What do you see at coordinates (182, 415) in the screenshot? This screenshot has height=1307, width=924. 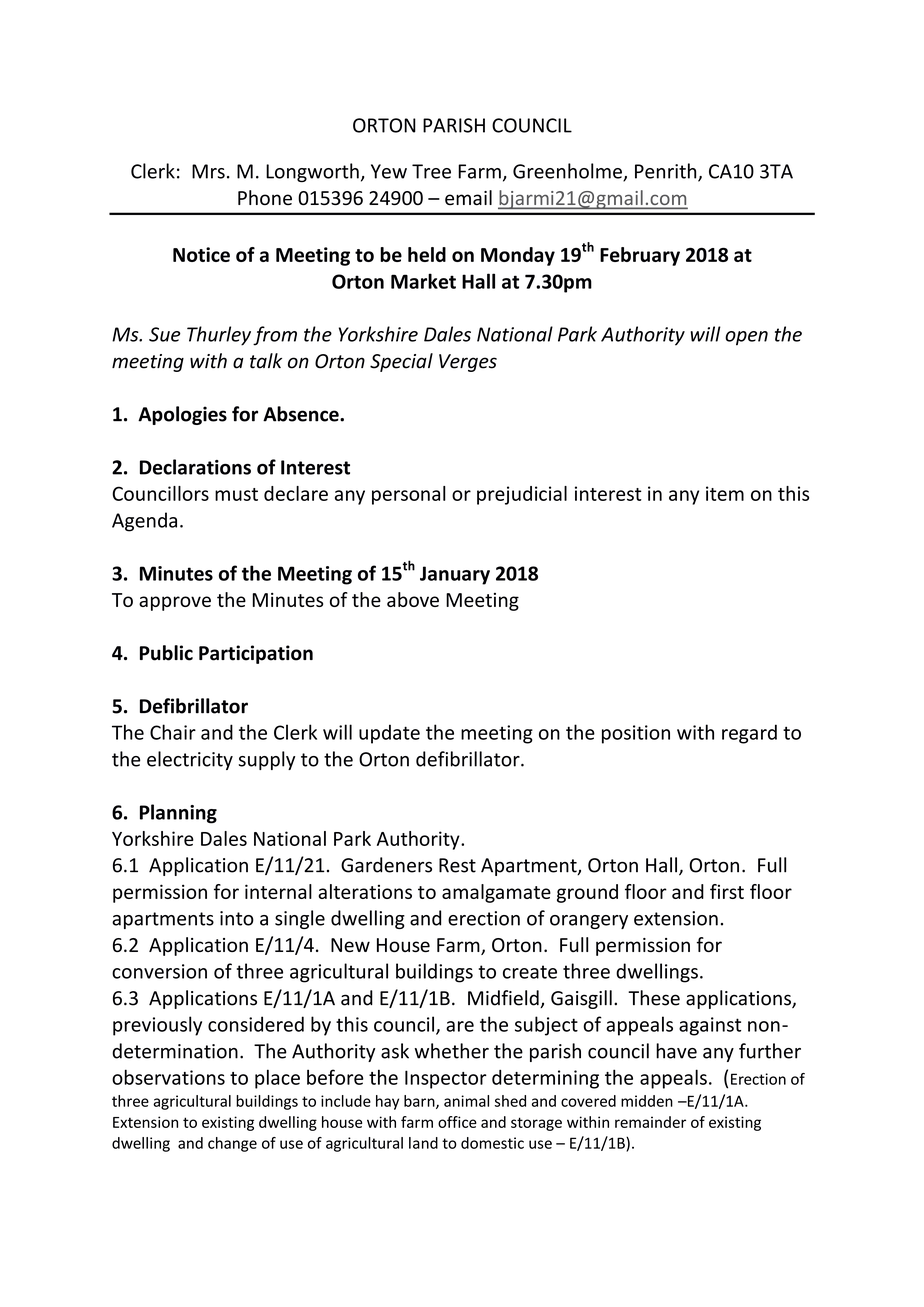 I see `Apologies` at bounding box center [182, 415].
